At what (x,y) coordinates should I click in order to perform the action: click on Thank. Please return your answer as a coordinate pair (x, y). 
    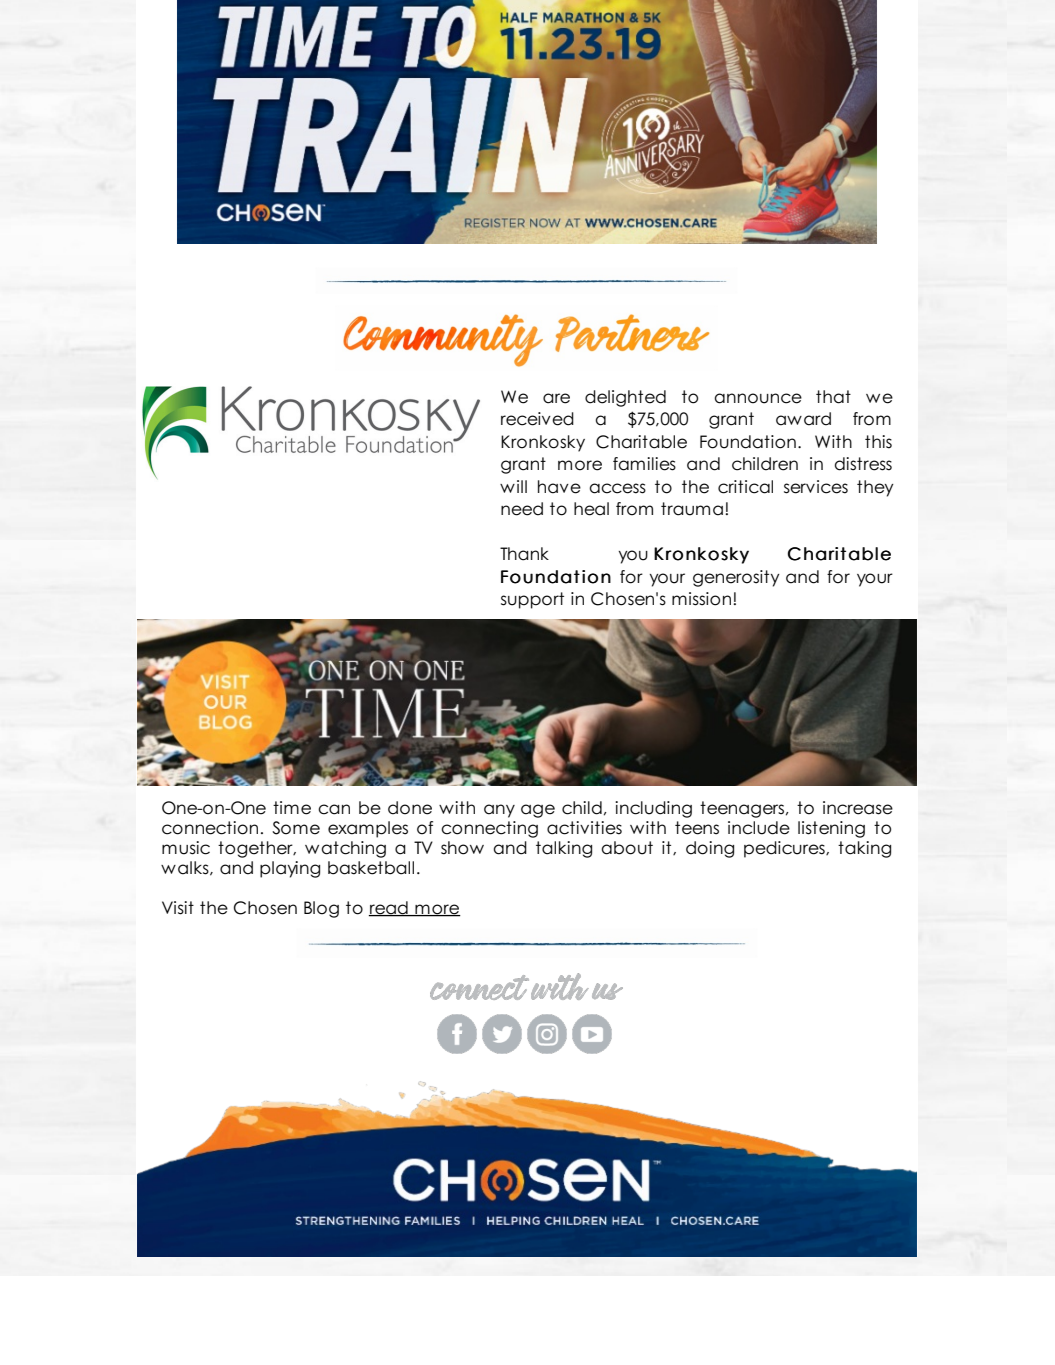
    Looking at the image, I should click on (524, 554).
